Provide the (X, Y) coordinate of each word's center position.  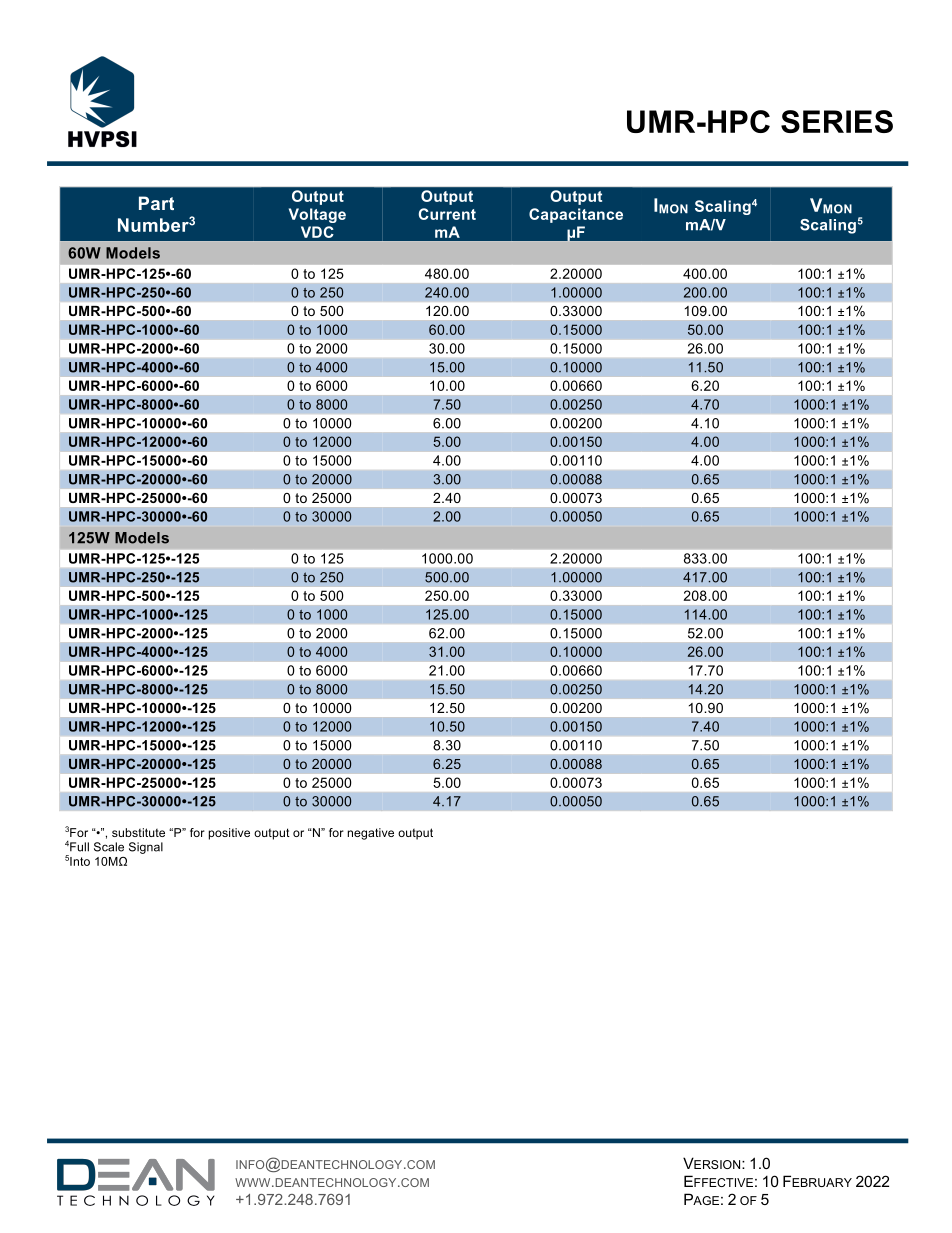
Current (447, 214)
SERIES (837, 121)
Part (156, 203)
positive (229, 834)
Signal (146, 848)
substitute (138, 832)
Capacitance (576, 215)
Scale (109, 847)
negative (371, 834)
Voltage (317, 215)
